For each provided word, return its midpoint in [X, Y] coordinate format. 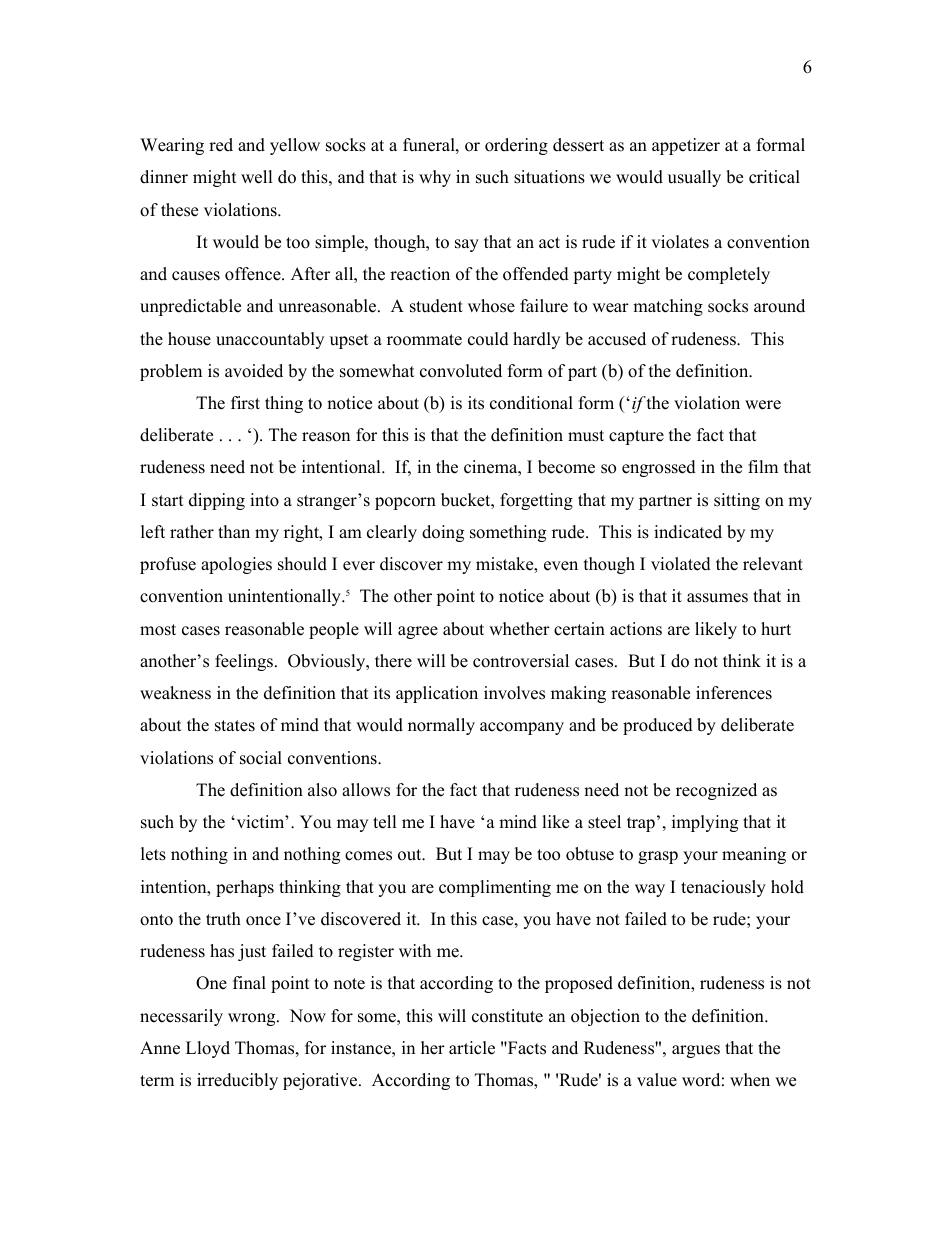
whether [519, 629]
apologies [236, 565]
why [435, 178]
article [472, 1048]
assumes [717, 598]
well [257, 177]
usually [694, 178]
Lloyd [208, 1049]
